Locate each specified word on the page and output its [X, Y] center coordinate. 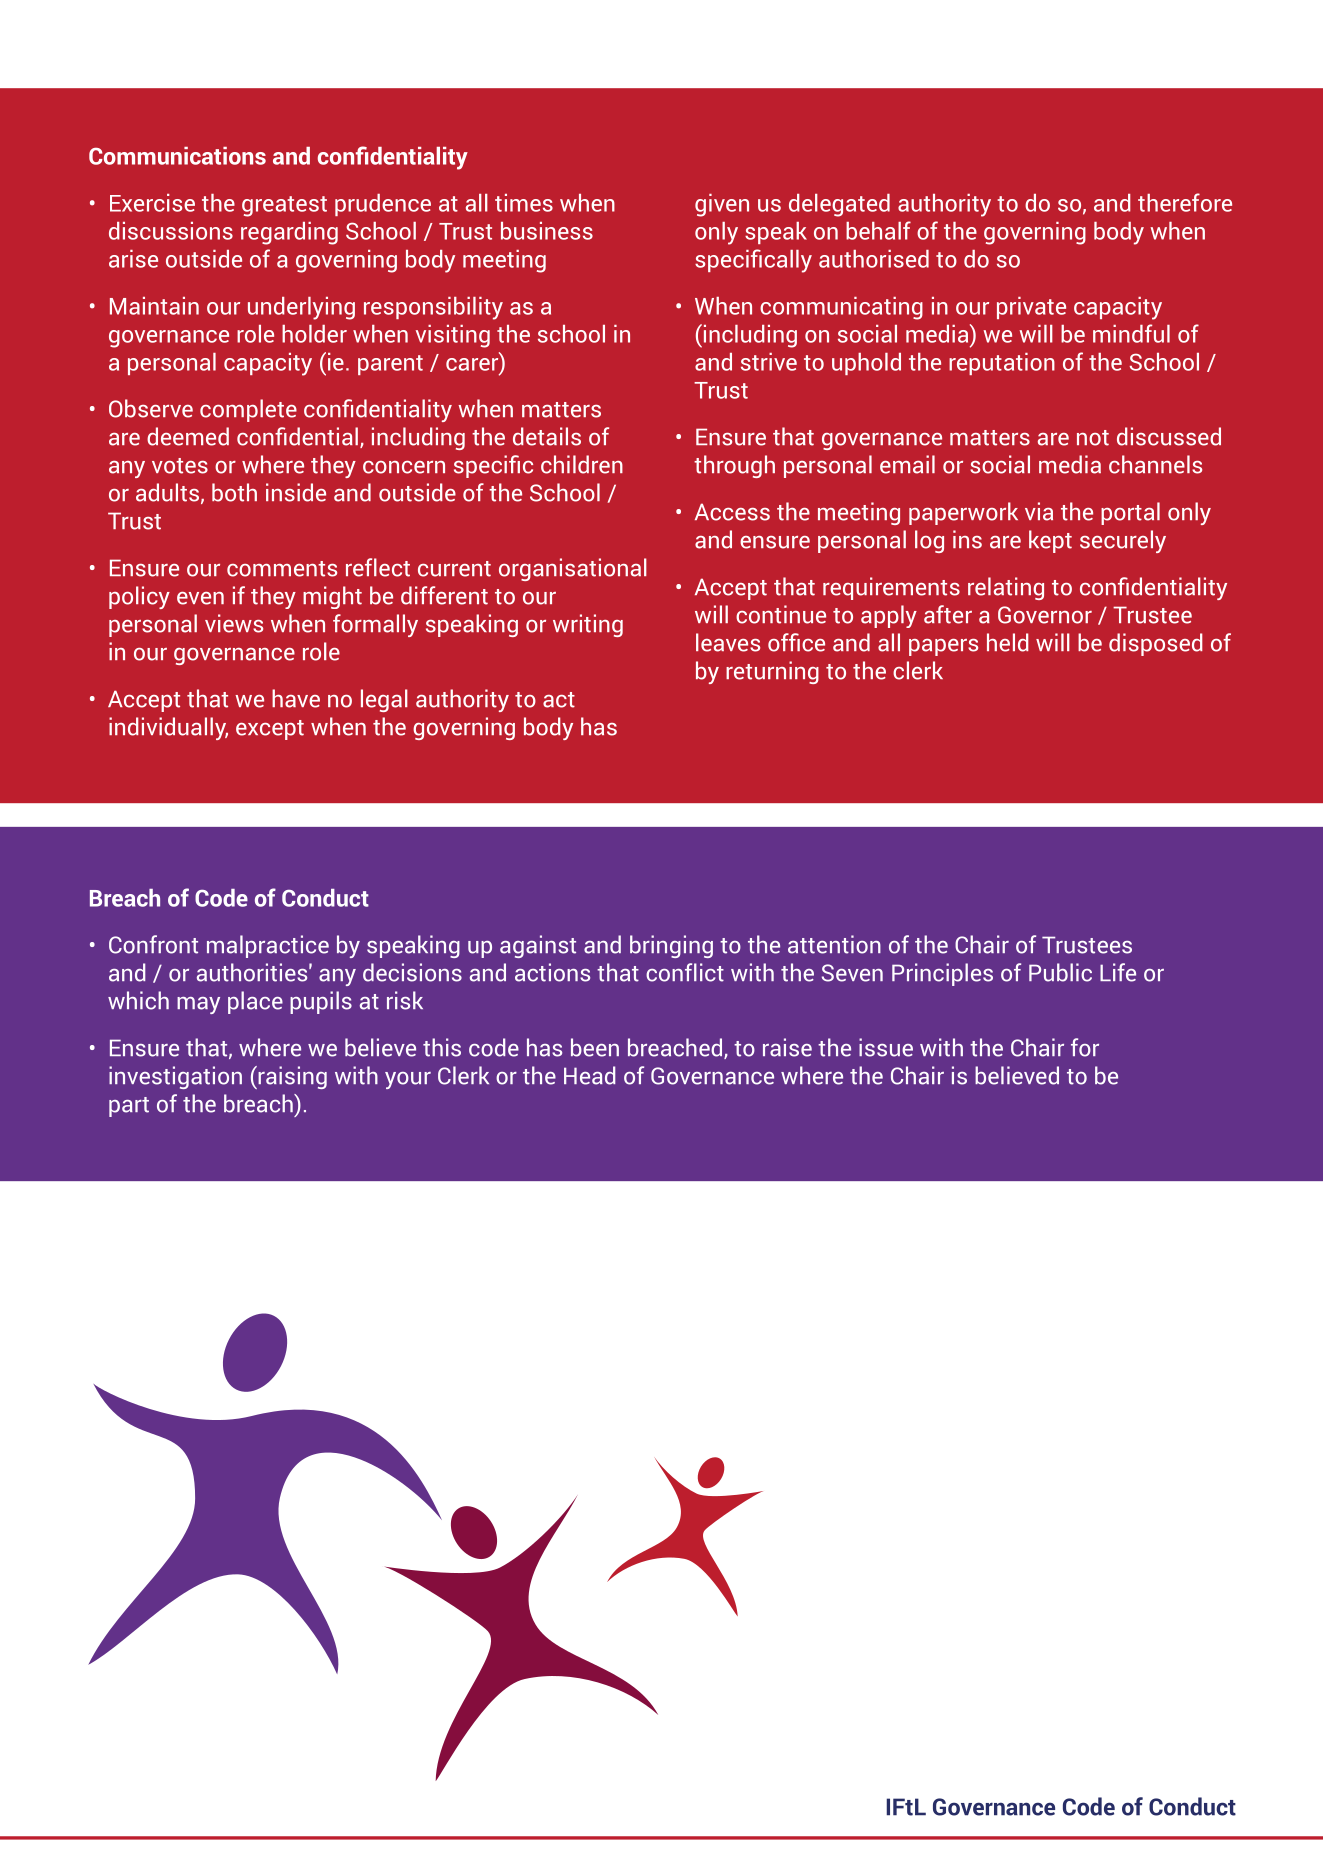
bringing [671, 946]
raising [291, 1077]
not [1093, 438]
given [722, 205]
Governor [1045, 615]
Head [589, 1075]
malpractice [268, 946]
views [234, 623]
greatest [284, 206]
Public [1060, 972]
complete [248, 410]
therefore [1185, 202]
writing [588, 625]
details [547, 436]
